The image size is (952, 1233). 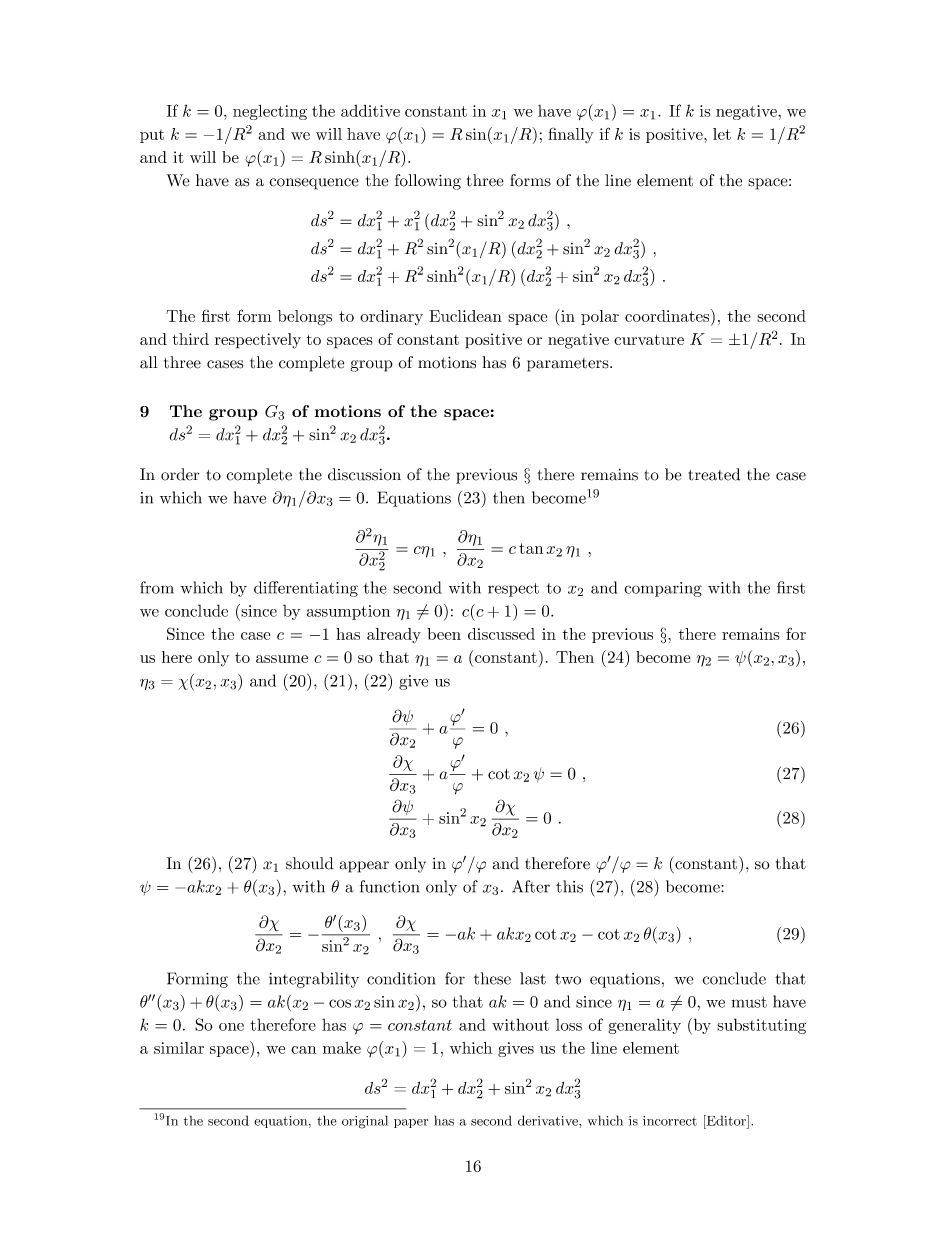 I want to click on following, so click(x=428, y=182).
